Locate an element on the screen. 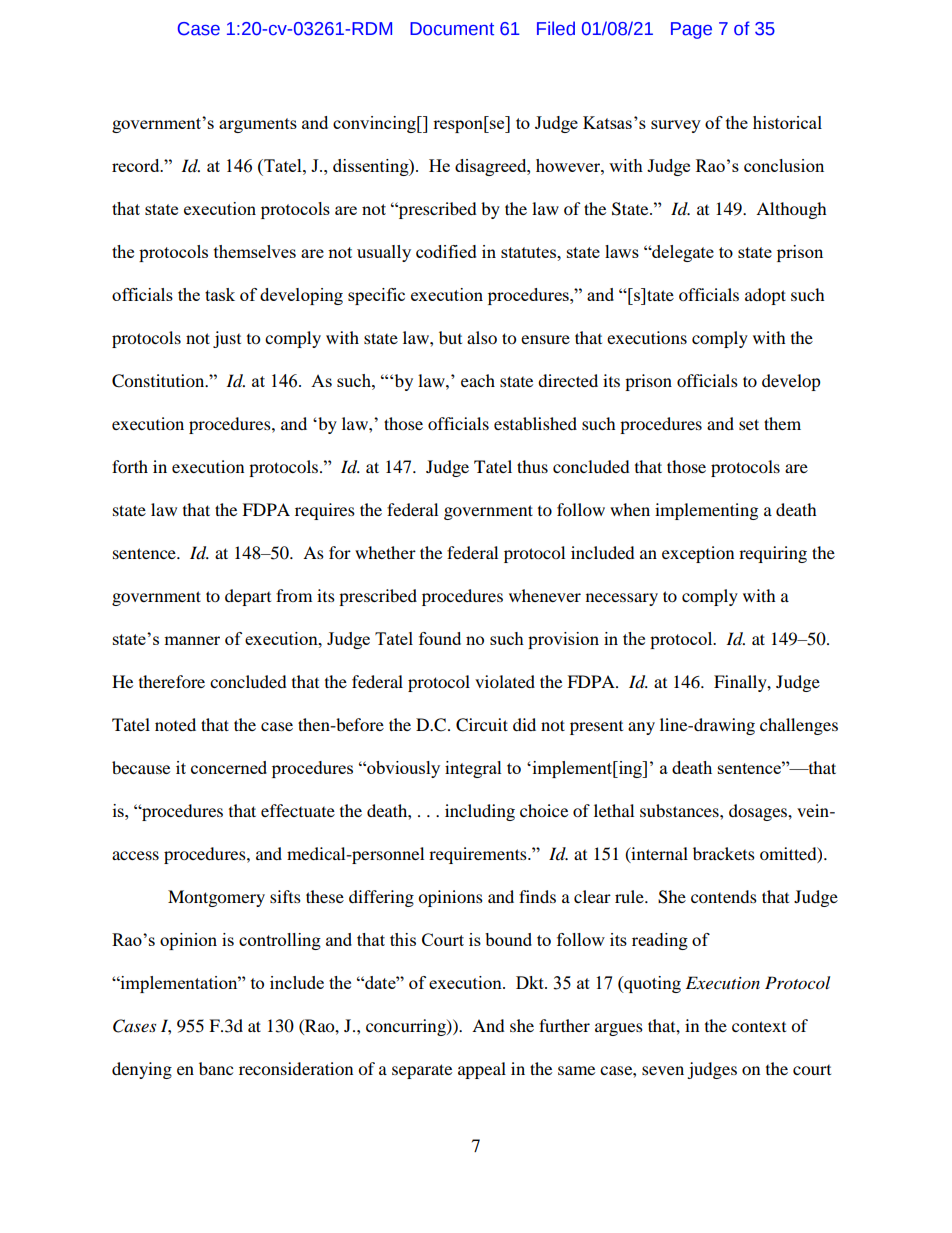 The height and width of the screenshot is (1233, 952). depart is located at coordinates (248, 597).
